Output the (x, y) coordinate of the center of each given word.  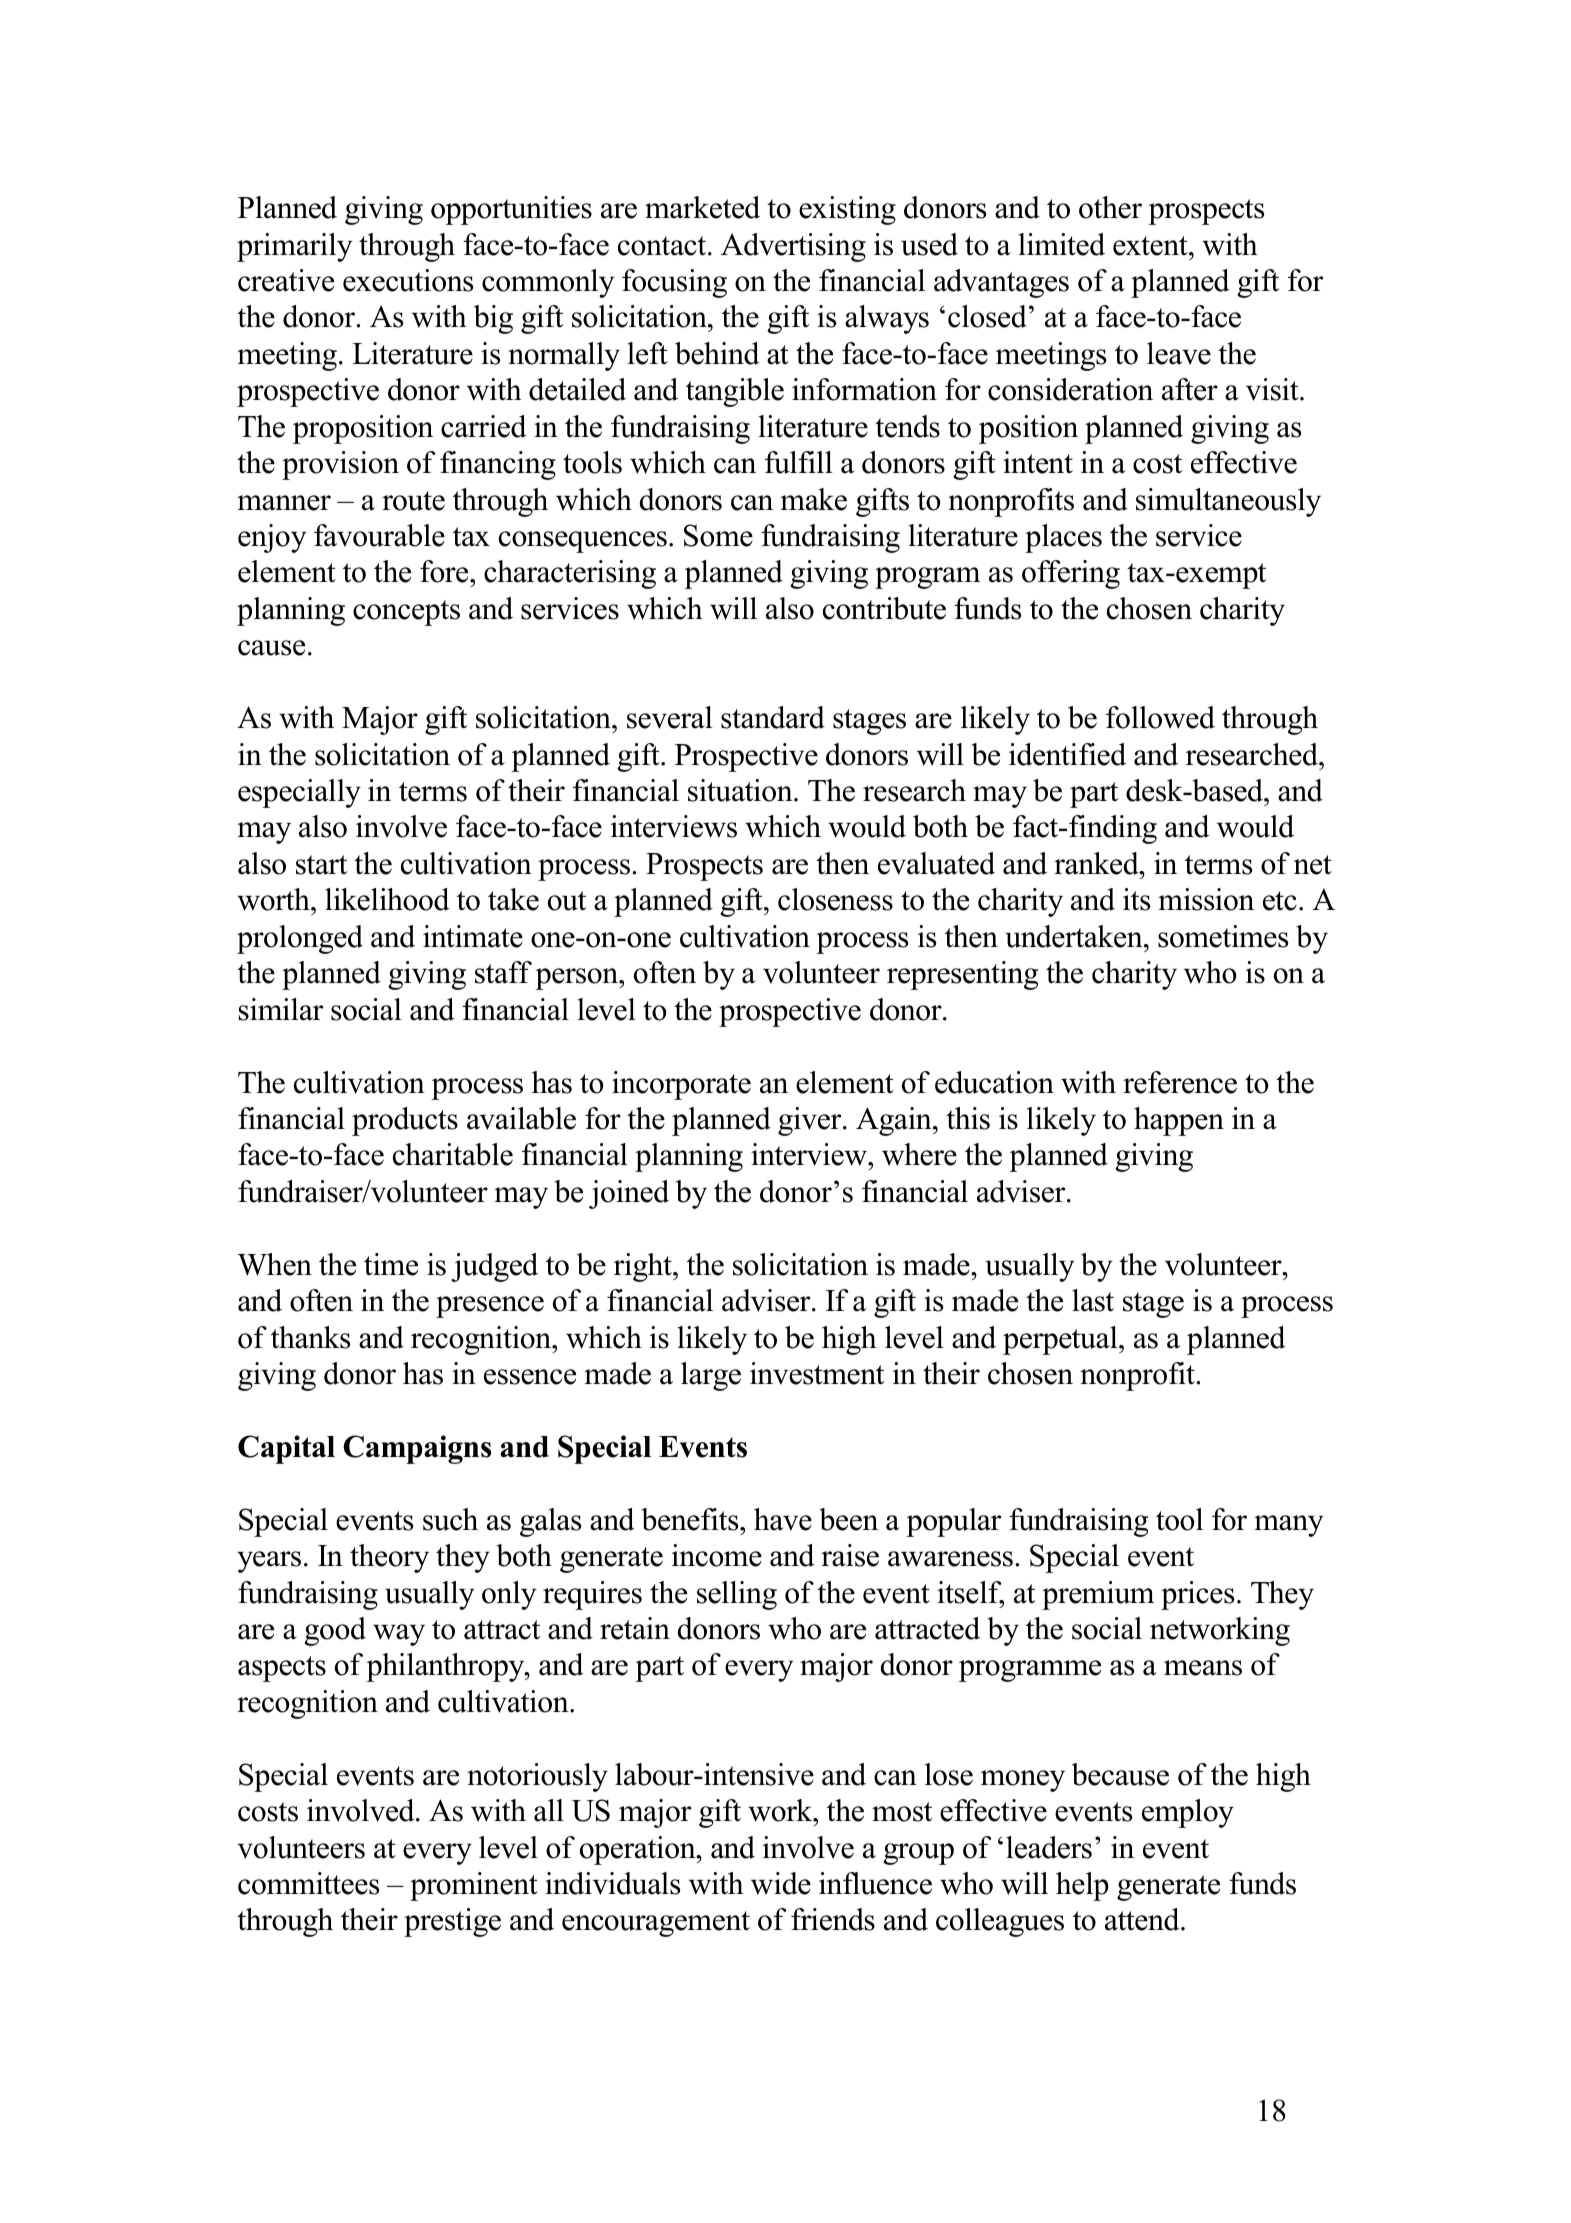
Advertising (793, 247)
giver (811, 1121)
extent (1151, 246)
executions (408, 280)
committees (308, 1883)
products (405, 1121)
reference (1180, 1082)
